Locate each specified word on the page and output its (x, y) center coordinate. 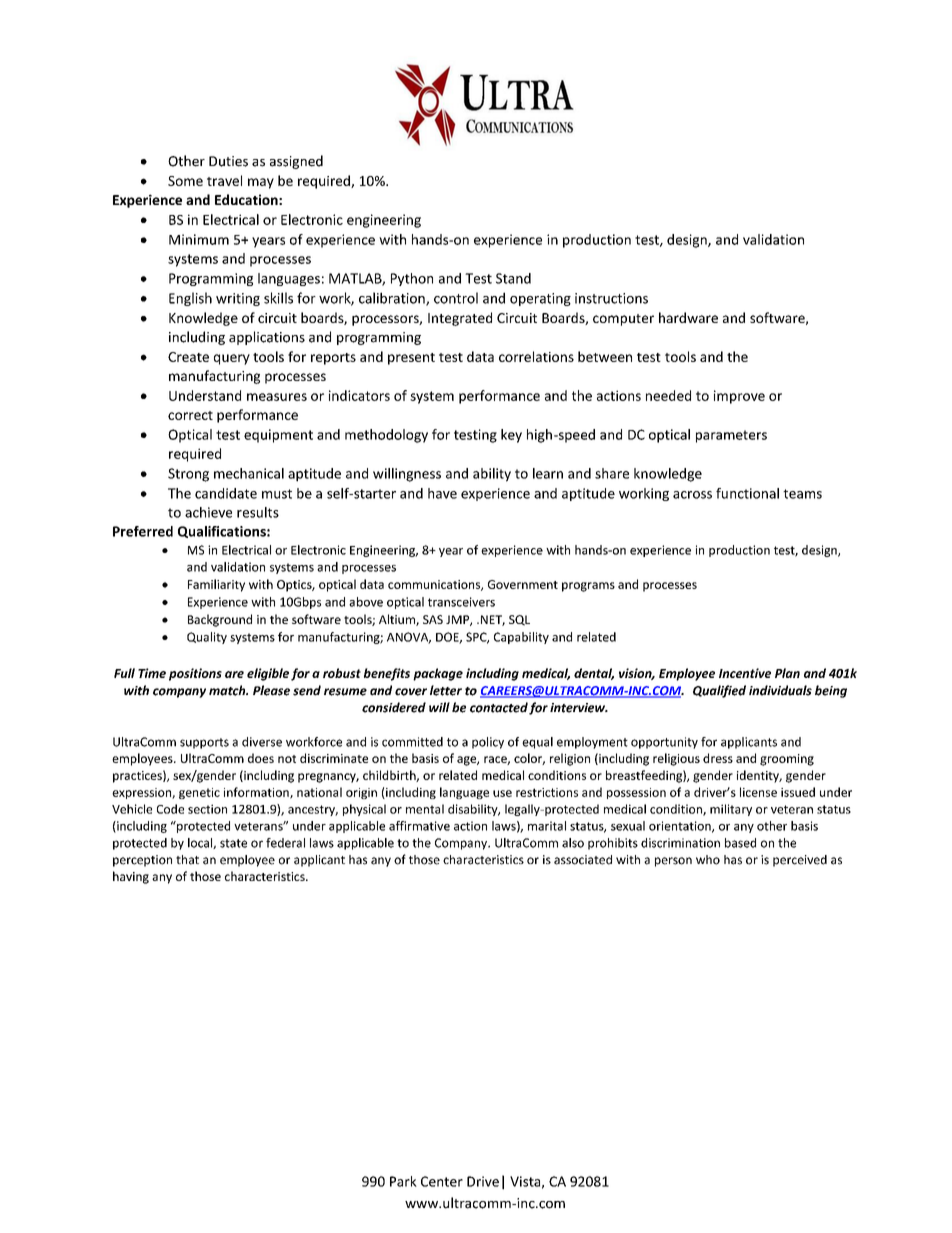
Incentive (745, 673)
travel (224, 180)
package (438, 674)
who (708, 860)
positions (195, 674)
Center (442, 1181)
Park (403, 1181)
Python (412, 279)
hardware (688, 317)
